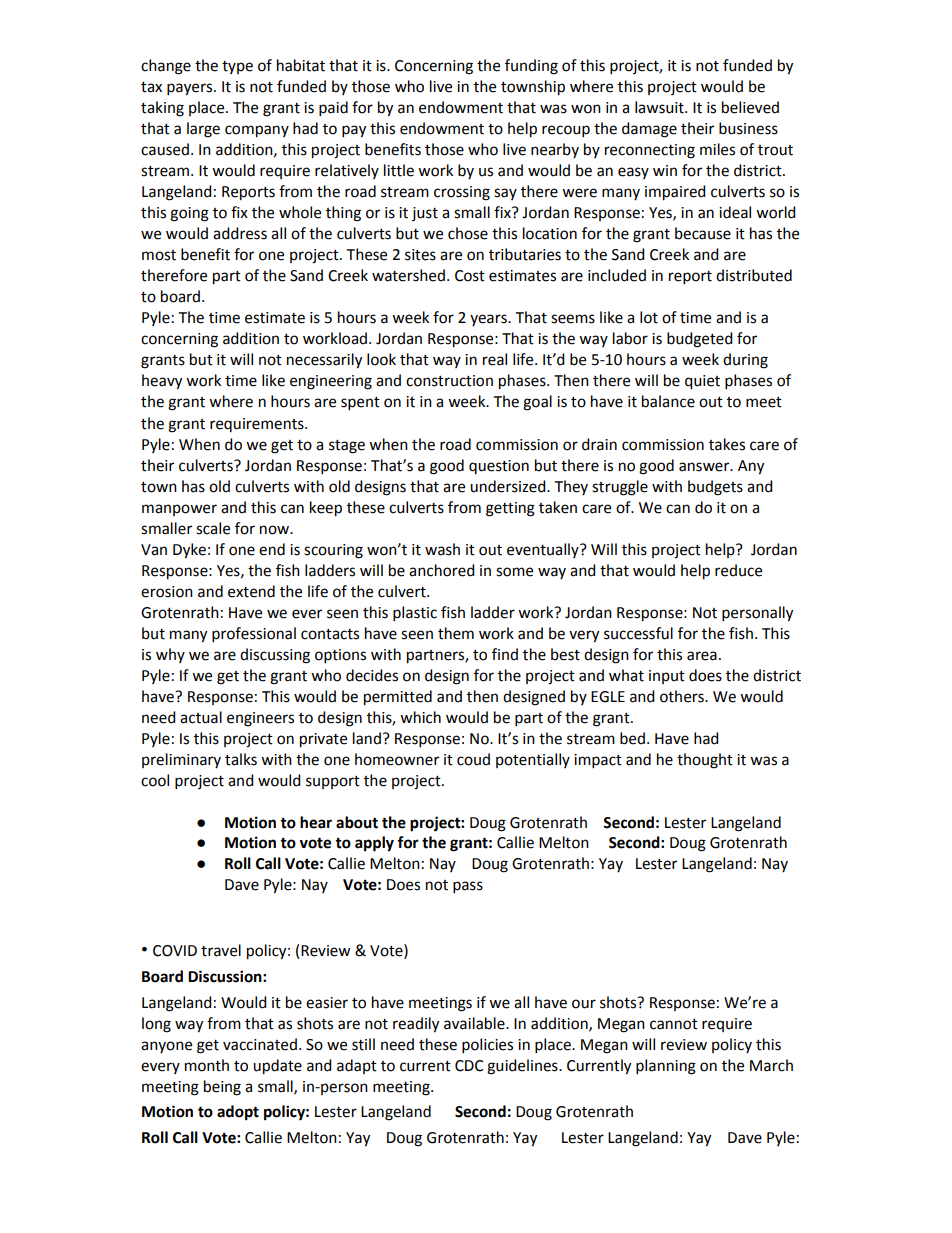  Describe the element at coordinates (222, 1088) in the image. I see `being` at that location.
